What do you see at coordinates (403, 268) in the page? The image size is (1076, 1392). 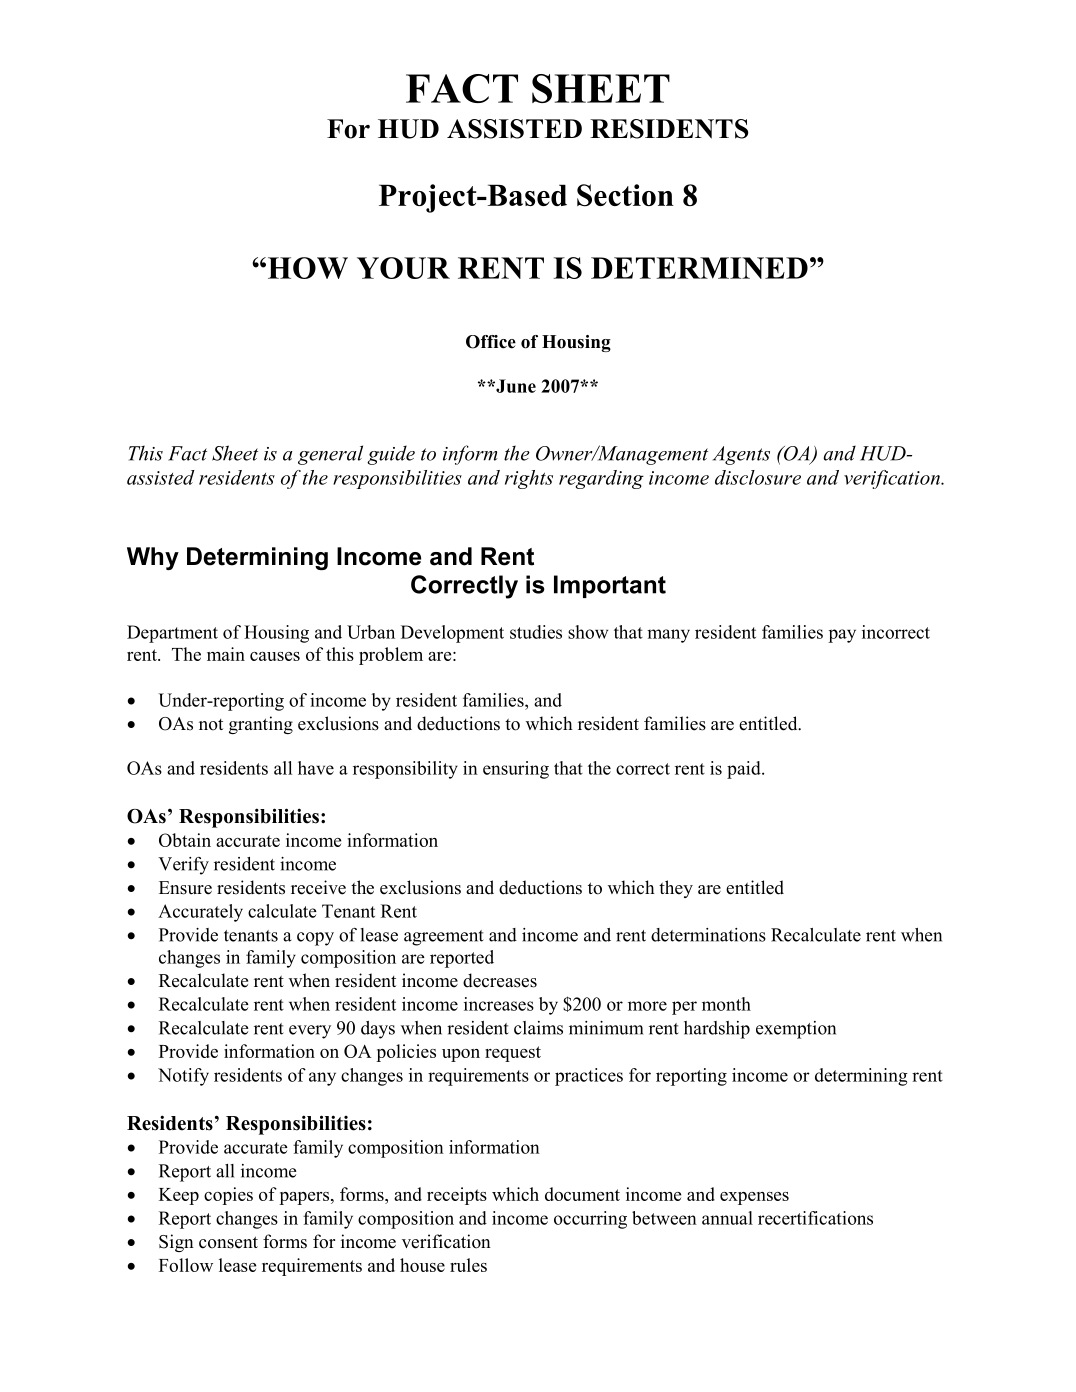 I see `YOUR` at bounding box center [403, 268].
